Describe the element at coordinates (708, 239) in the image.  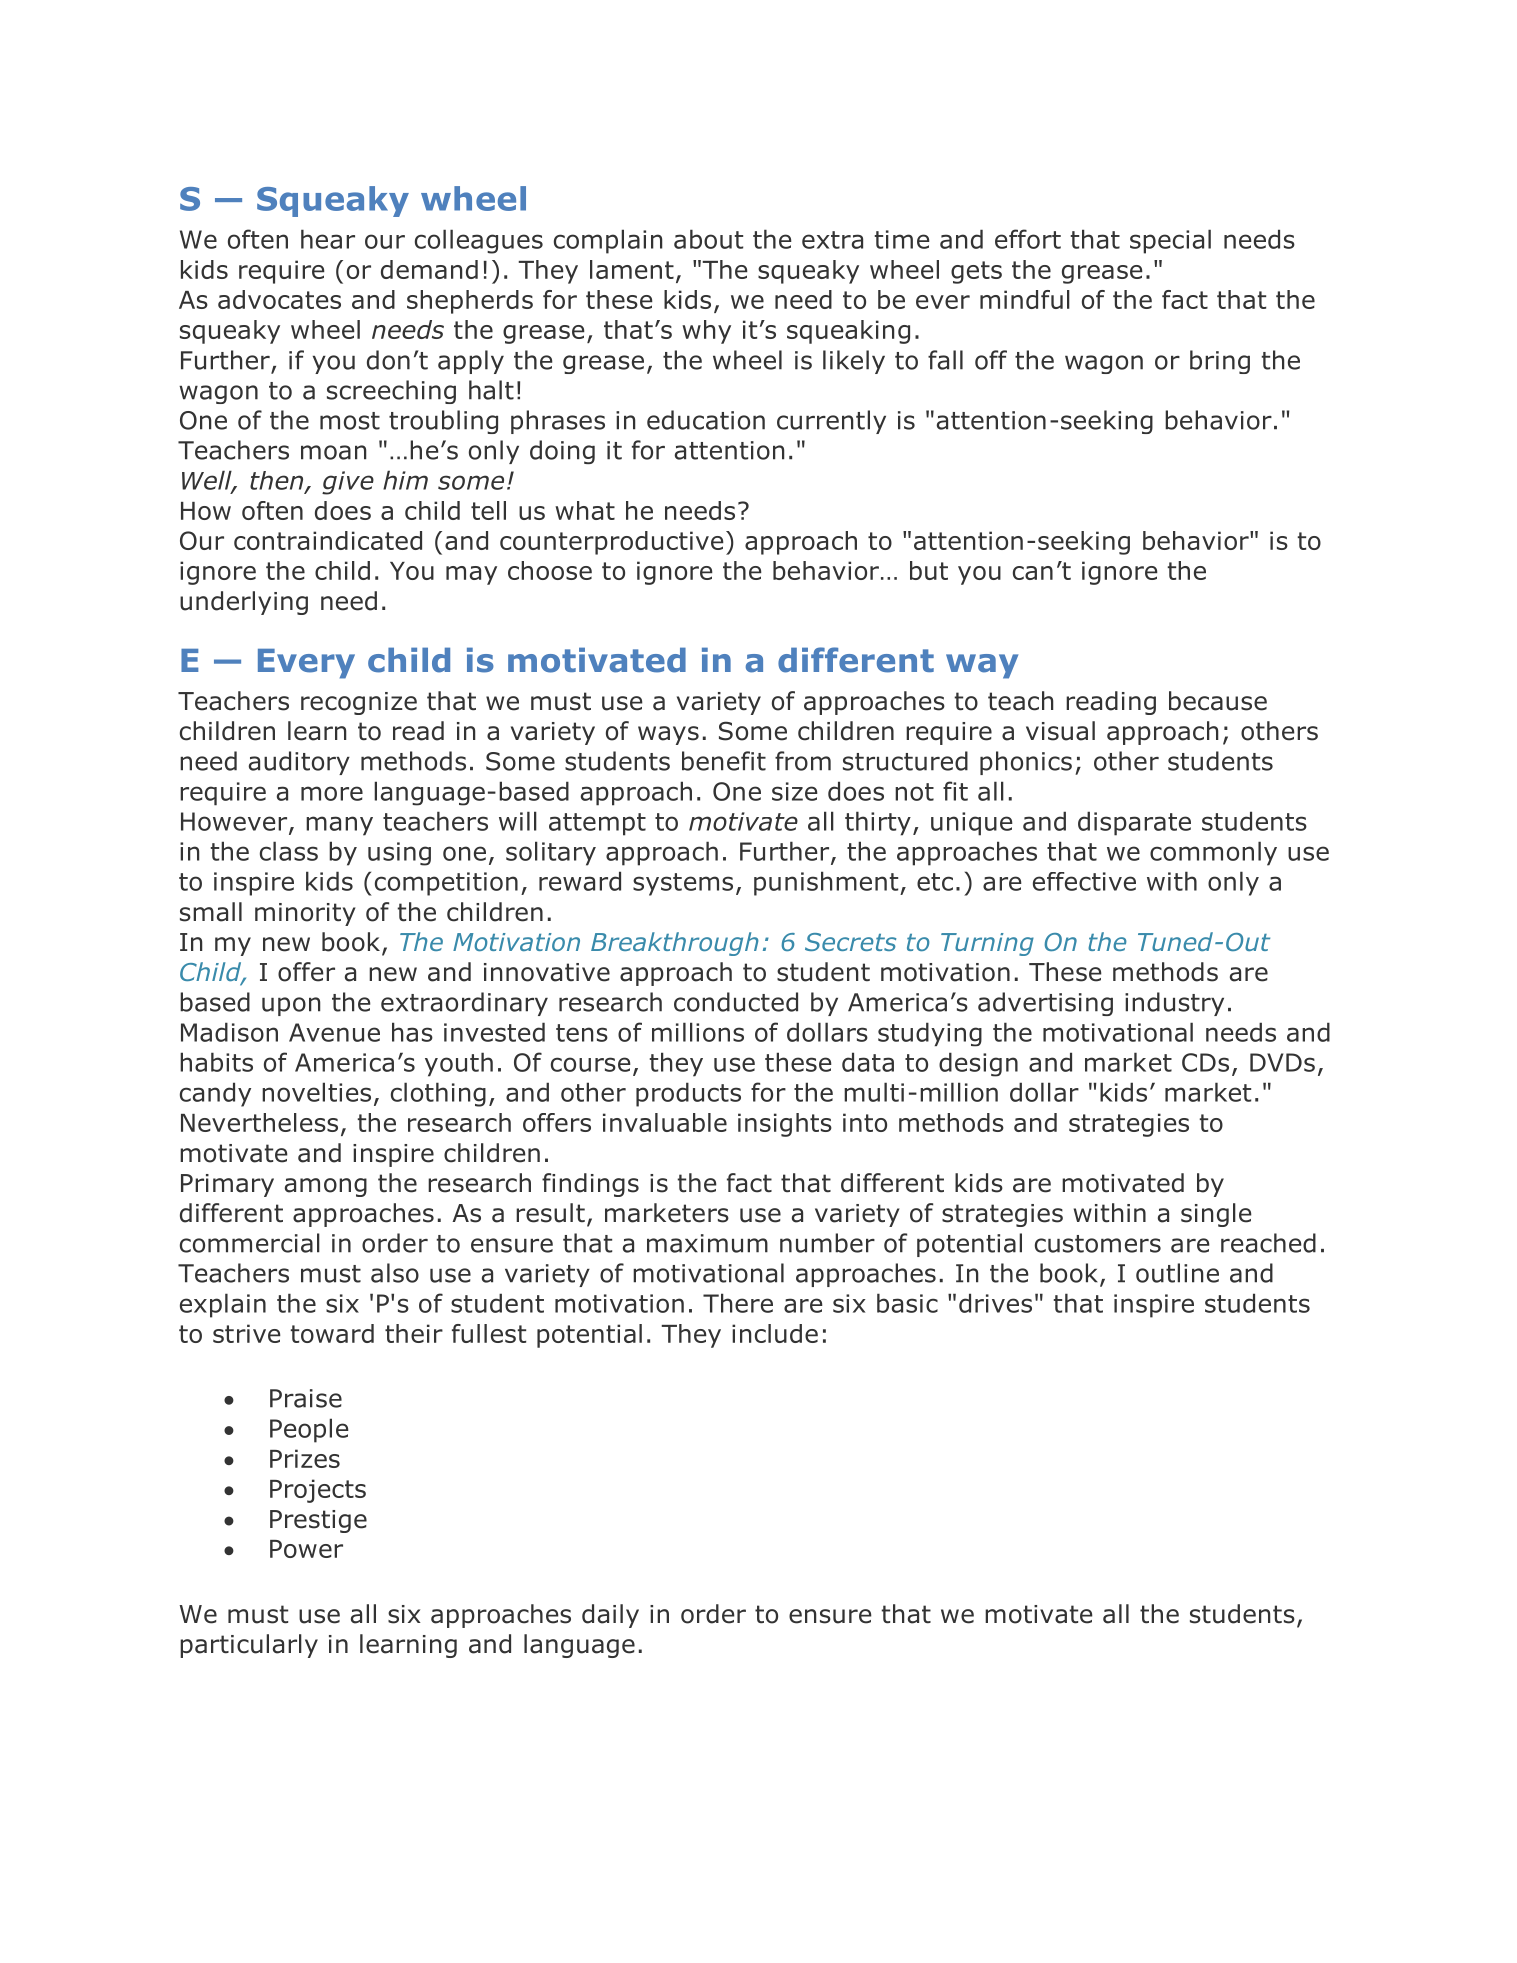
I see `about` at that location.
